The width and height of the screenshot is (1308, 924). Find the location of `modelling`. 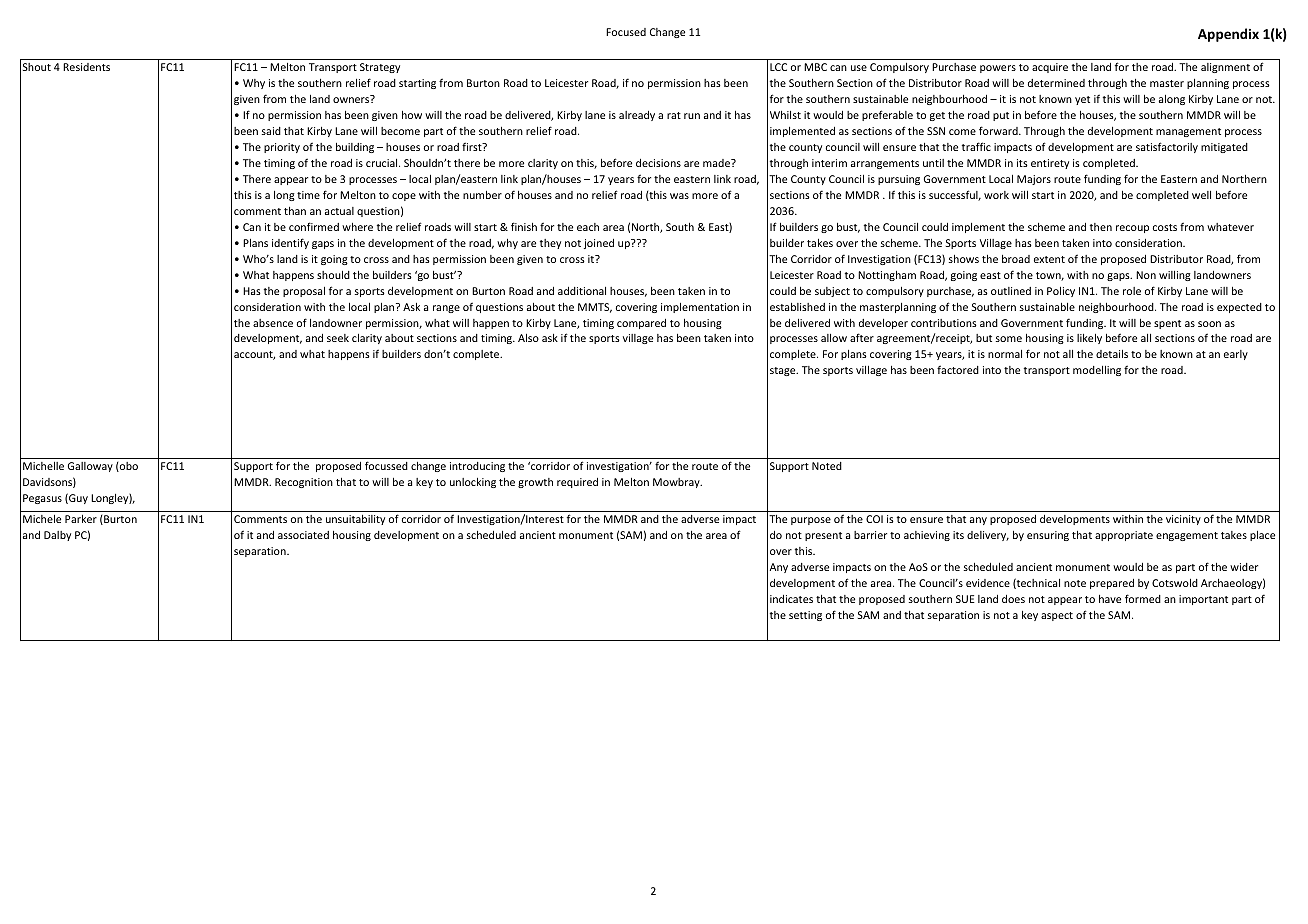

modelling is located at coordinates (1097, 371).
